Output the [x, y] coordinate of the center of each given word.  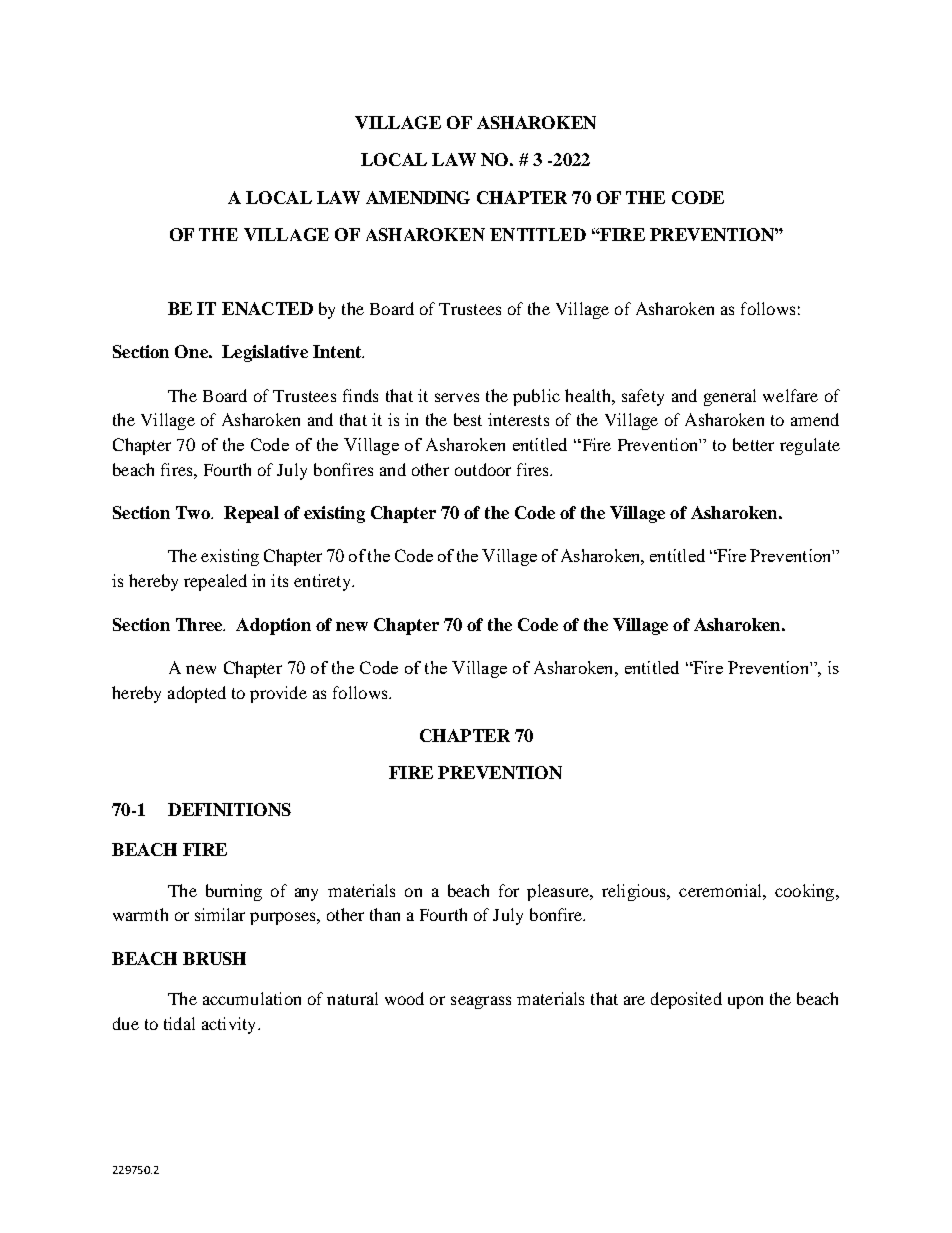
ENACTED [267, 308]
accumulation [252, 998]
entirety [323, 582]
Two [194, 512]
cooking [806, 892]
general [730, 397]
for [509, 890]
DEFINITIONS [229, 809]
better [753, 444]
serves [457, 397]
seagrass [481, 1002]
